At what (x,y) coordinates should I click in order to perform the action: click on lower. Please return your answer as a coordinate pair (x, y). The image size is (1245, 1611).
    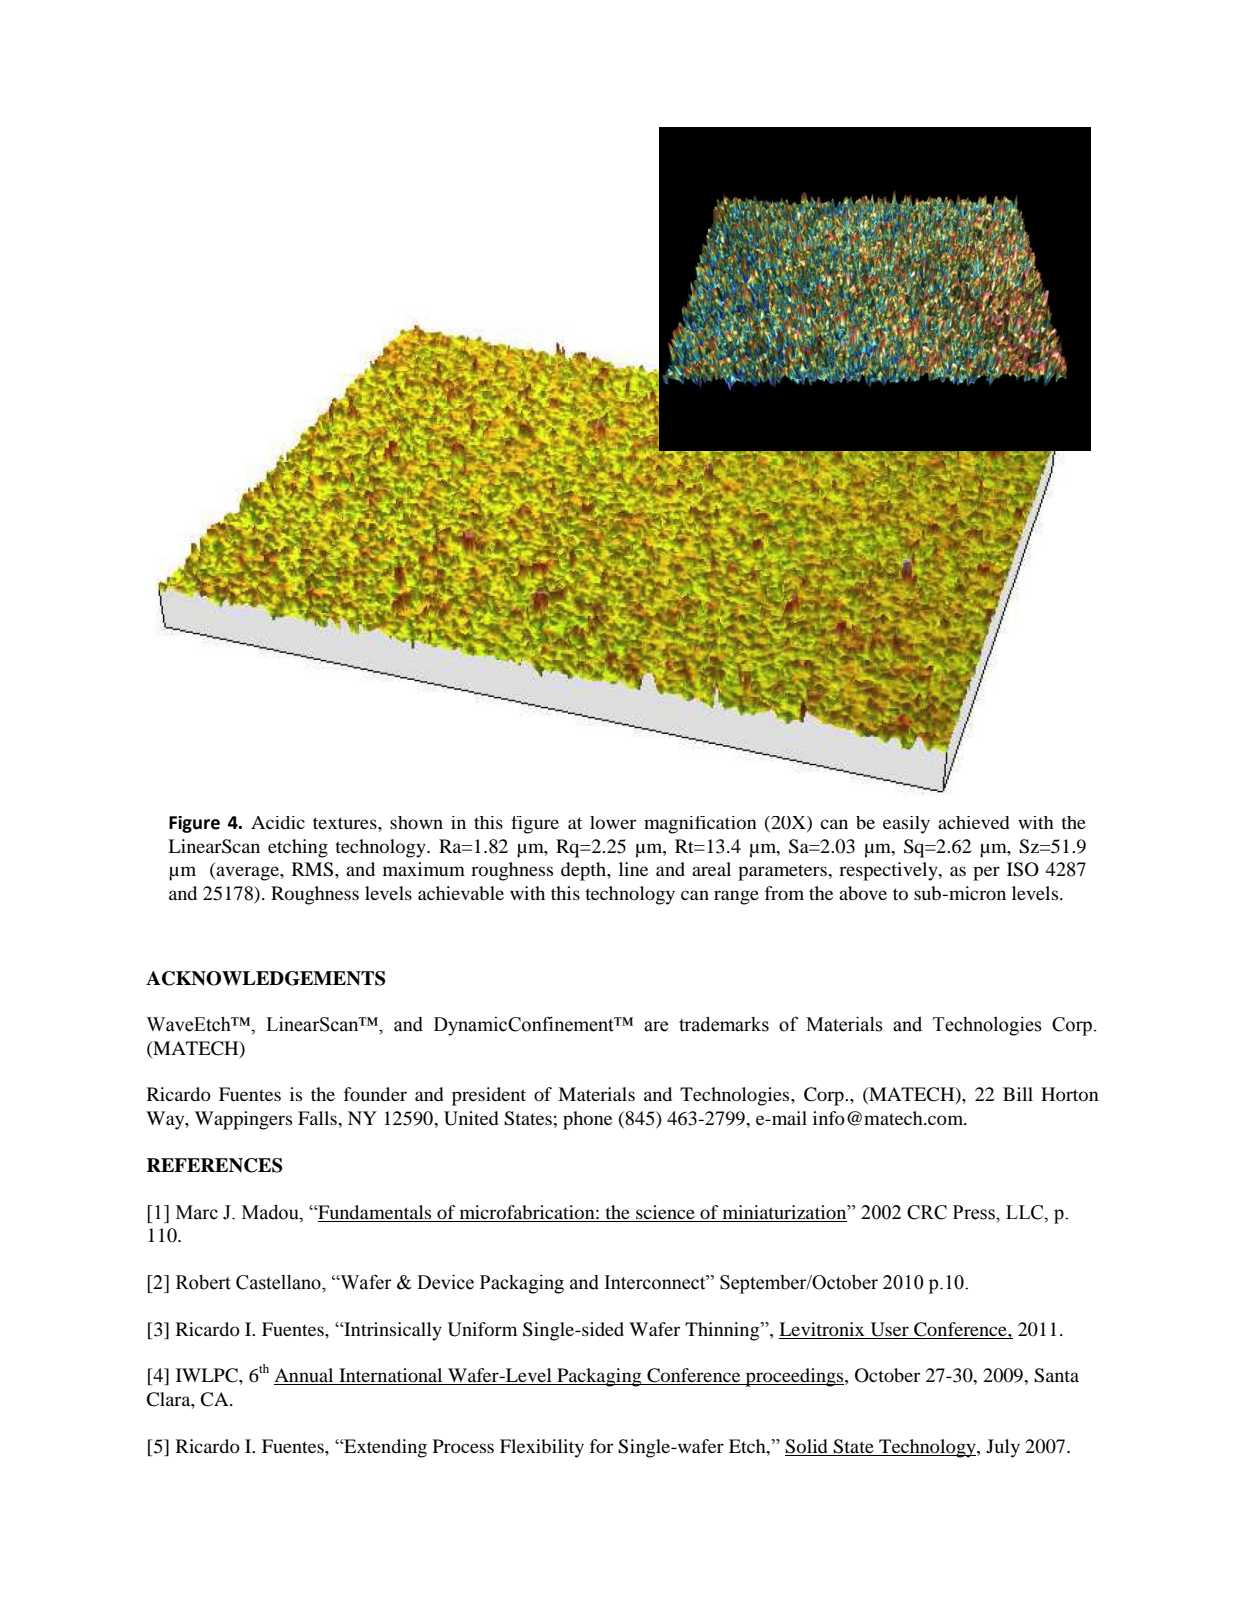
    Looking at the image, I should click on (613, 822).
